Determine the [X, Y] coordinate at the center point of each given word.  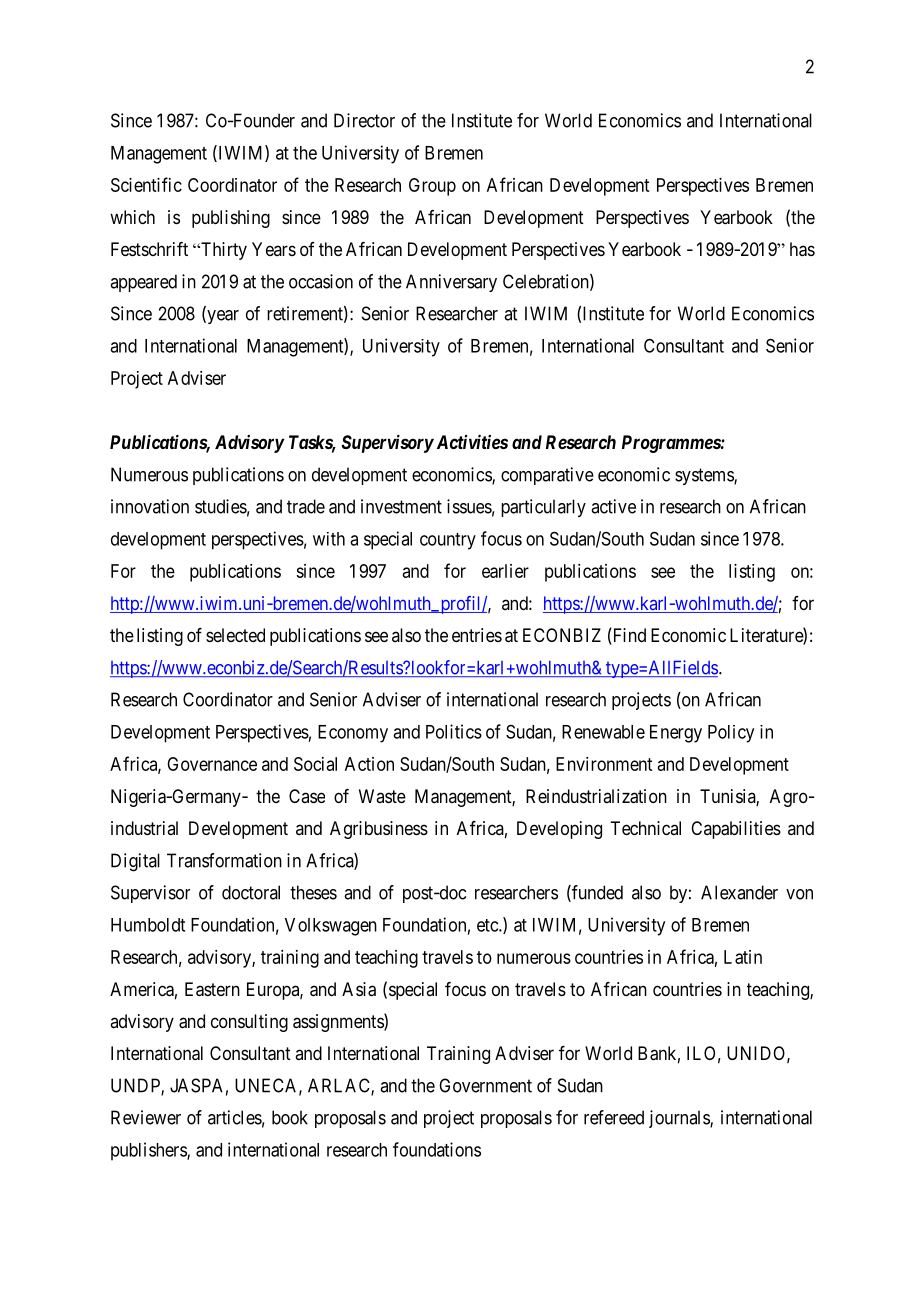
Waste [382, 796]
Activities [470, 442]
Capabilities [736, 830]
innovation [150, 506]
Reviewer [146, 1117]
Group [432, 187]
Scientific [146, 184]
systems [705, 476]
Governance [212, 764]
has [802, 249]
